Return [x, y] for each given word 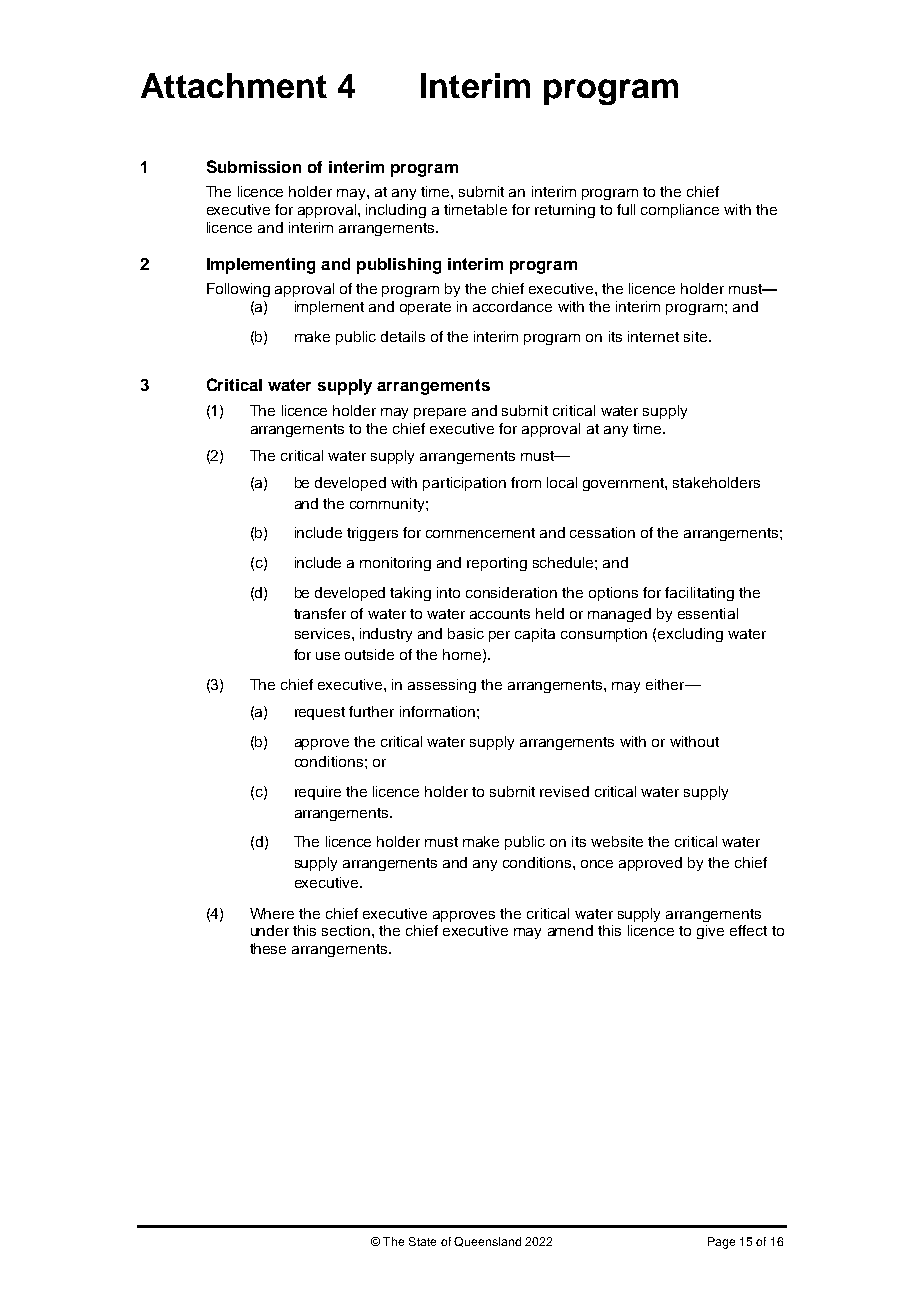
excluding [690, 635]
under [270, 930]
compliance [680, 211]
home [463, 655]
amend [570, 930]
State [422, 1241]
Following [238, 290]
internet [653, 336]
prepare [440, 413]
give [710, 932]
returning [565, 211]
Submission [254, 166]
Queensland [487, 1242]
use [328, 656]
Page [721, 1243]
